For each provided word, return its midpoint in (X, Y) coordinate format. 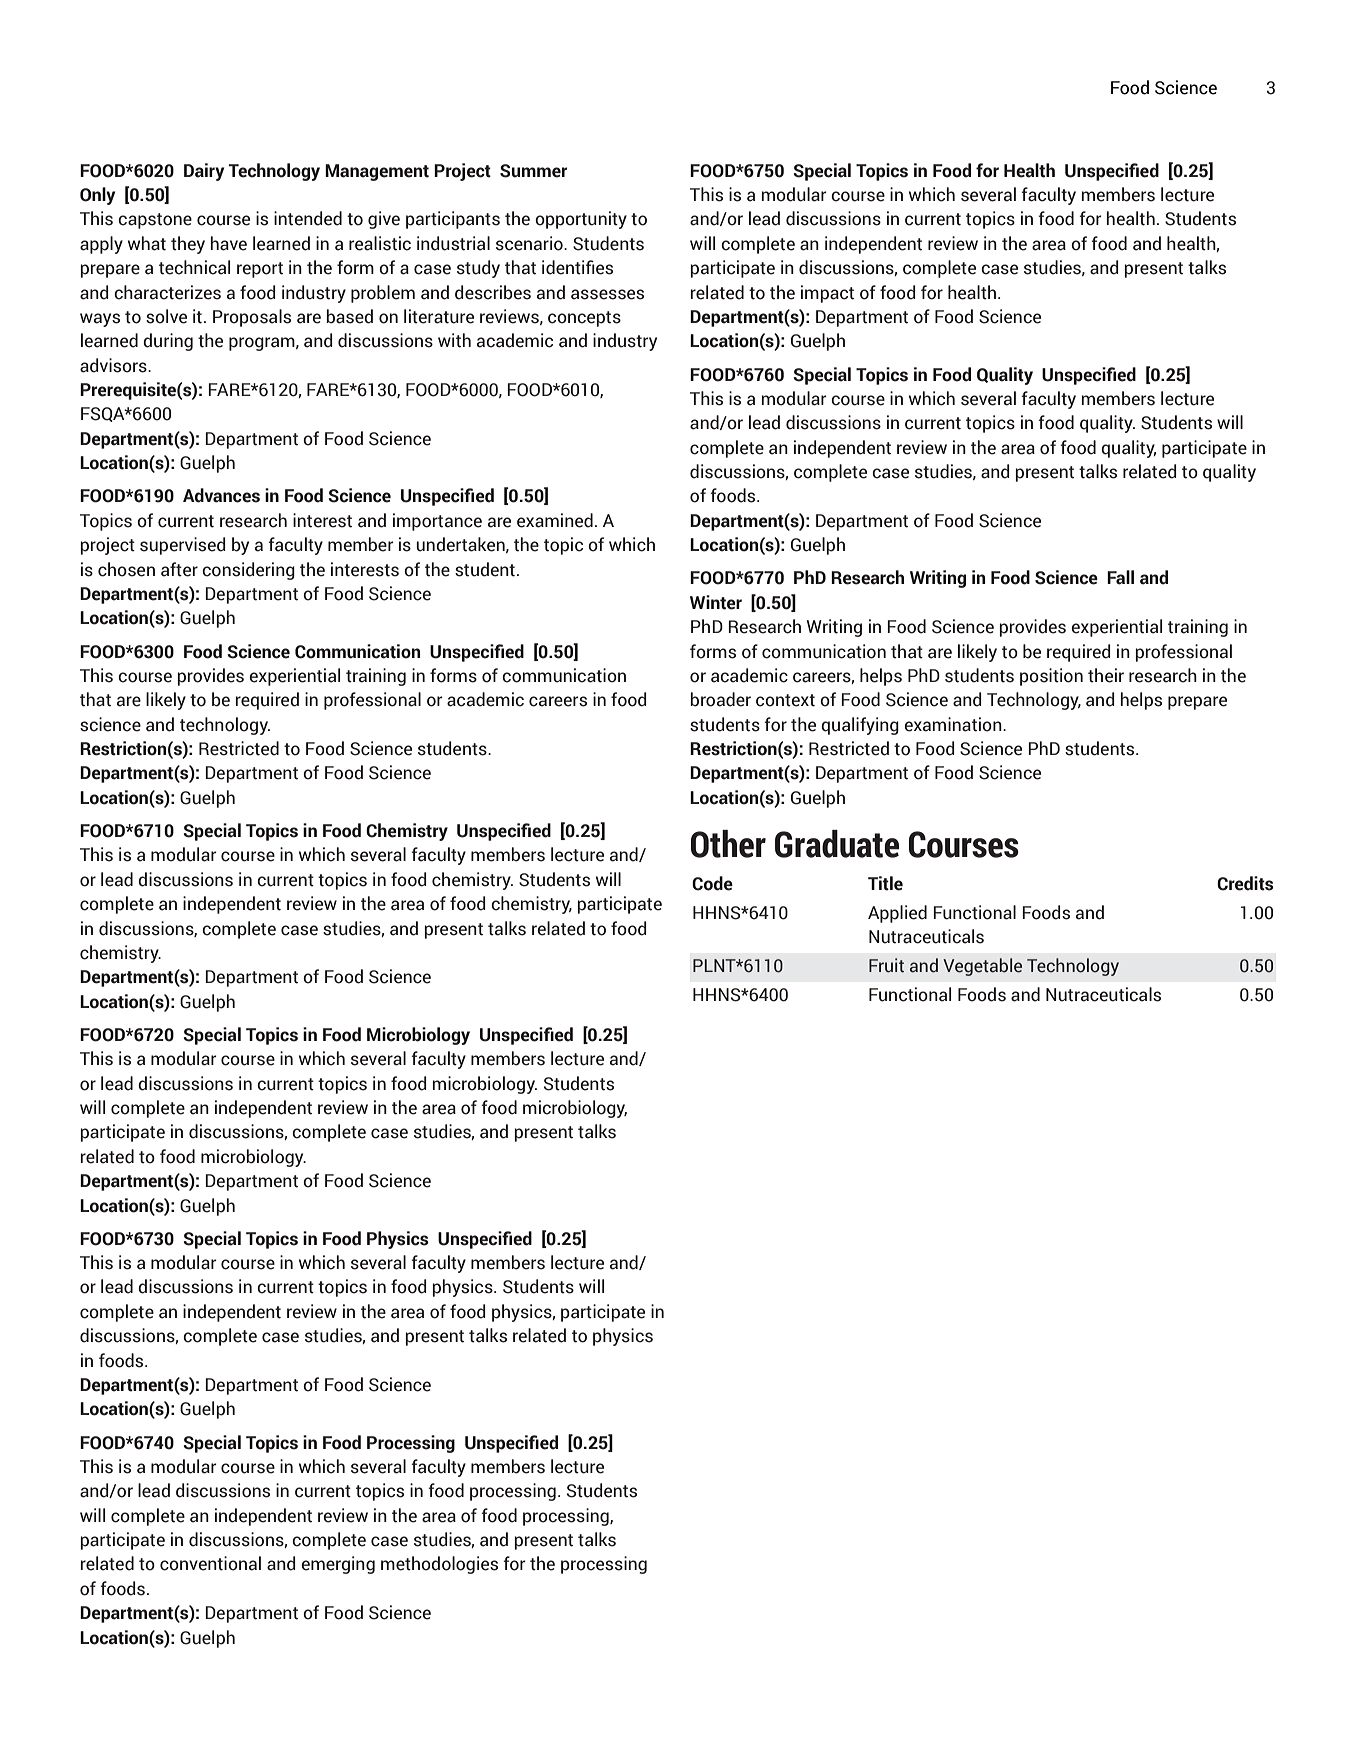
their (1106, 675)
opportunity (581, 220)
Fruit (886, 965)
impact (827, 294)
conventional (210, 1563)
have (228, 243)
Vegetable (982, 967)
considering (248, 571)
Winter (716, 602)
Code (712, 883)
